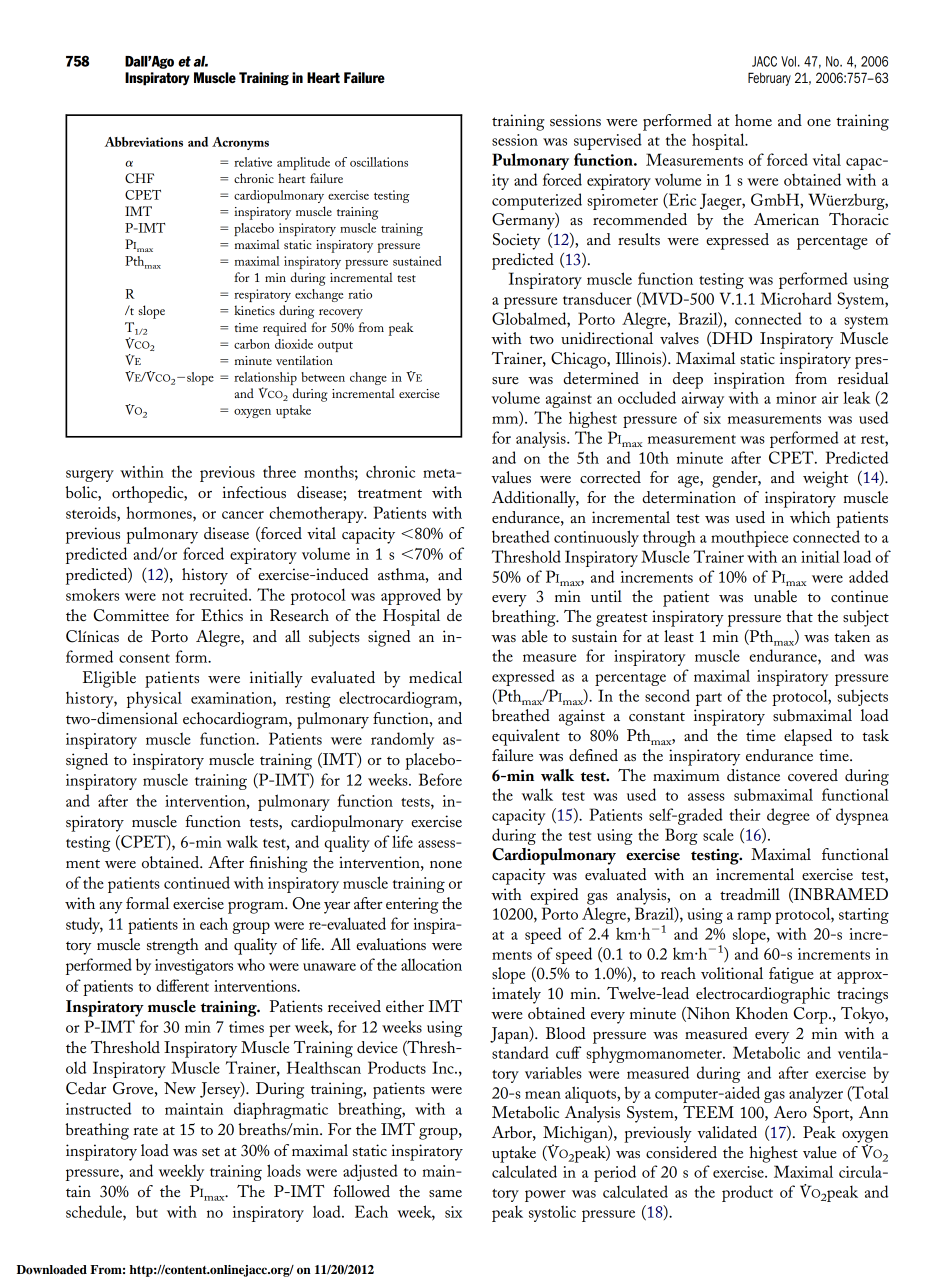 The image size is (952, 1280). What do you see at coordinates (445, 1193) in the page?
I see `same` at bounding box center [445, 1193].
